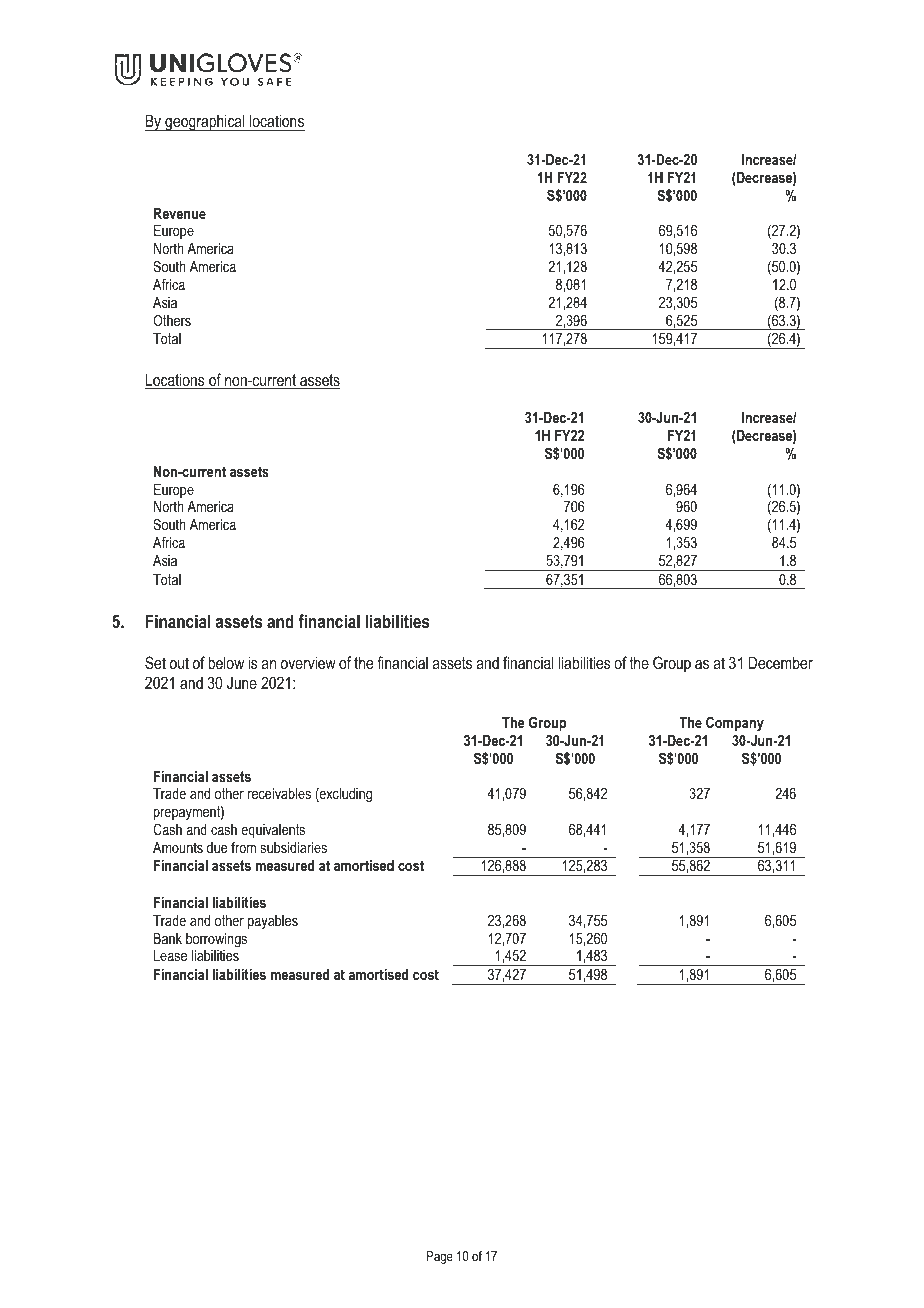 The height and width of the document is (1308, 924). Describe the element at coordinates (242, 683) in the document. I see `June` at that location.
